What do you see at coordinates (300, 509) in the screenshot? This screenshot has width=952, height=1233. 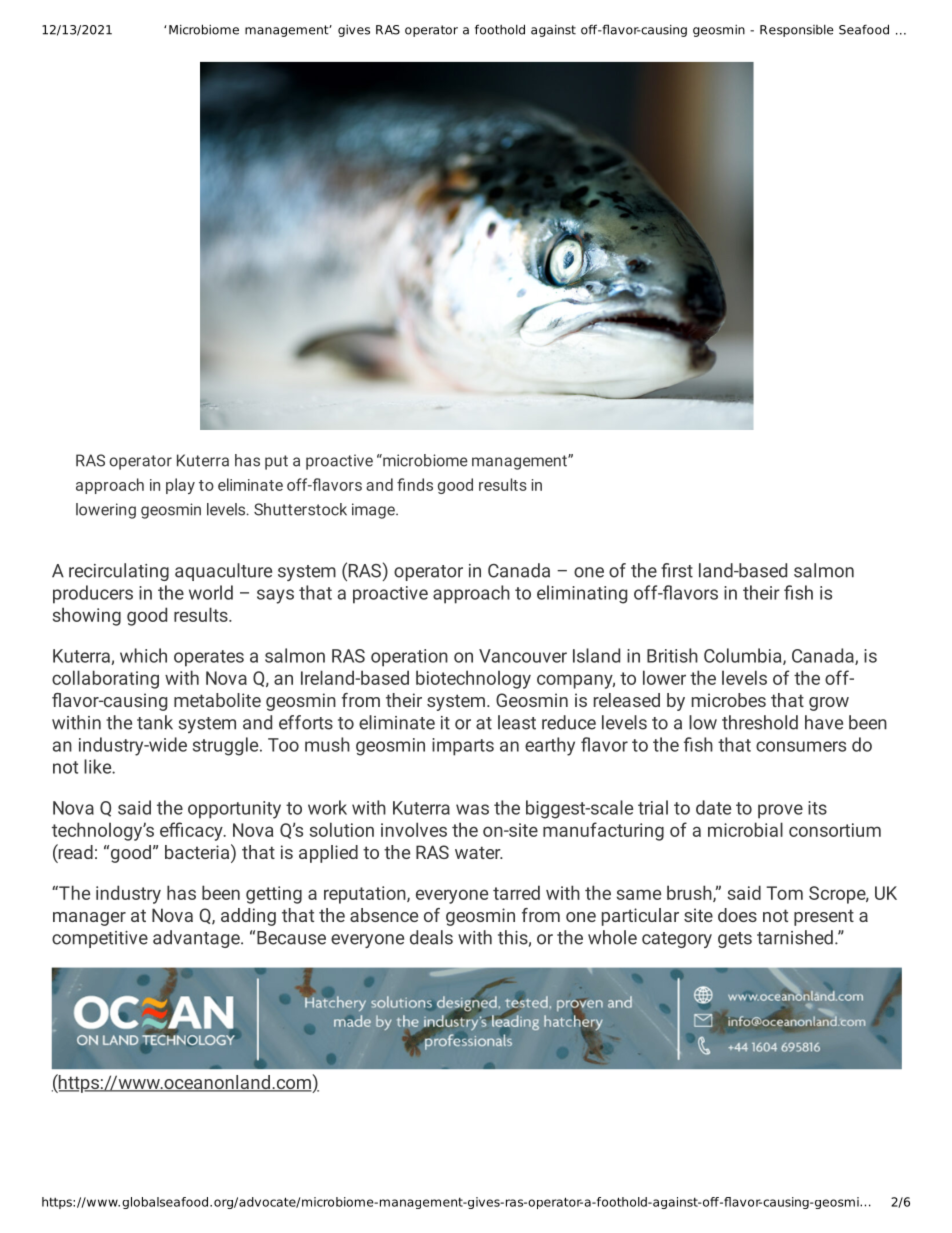 I see `Shutterstock` at bounding box center [300, 509].
